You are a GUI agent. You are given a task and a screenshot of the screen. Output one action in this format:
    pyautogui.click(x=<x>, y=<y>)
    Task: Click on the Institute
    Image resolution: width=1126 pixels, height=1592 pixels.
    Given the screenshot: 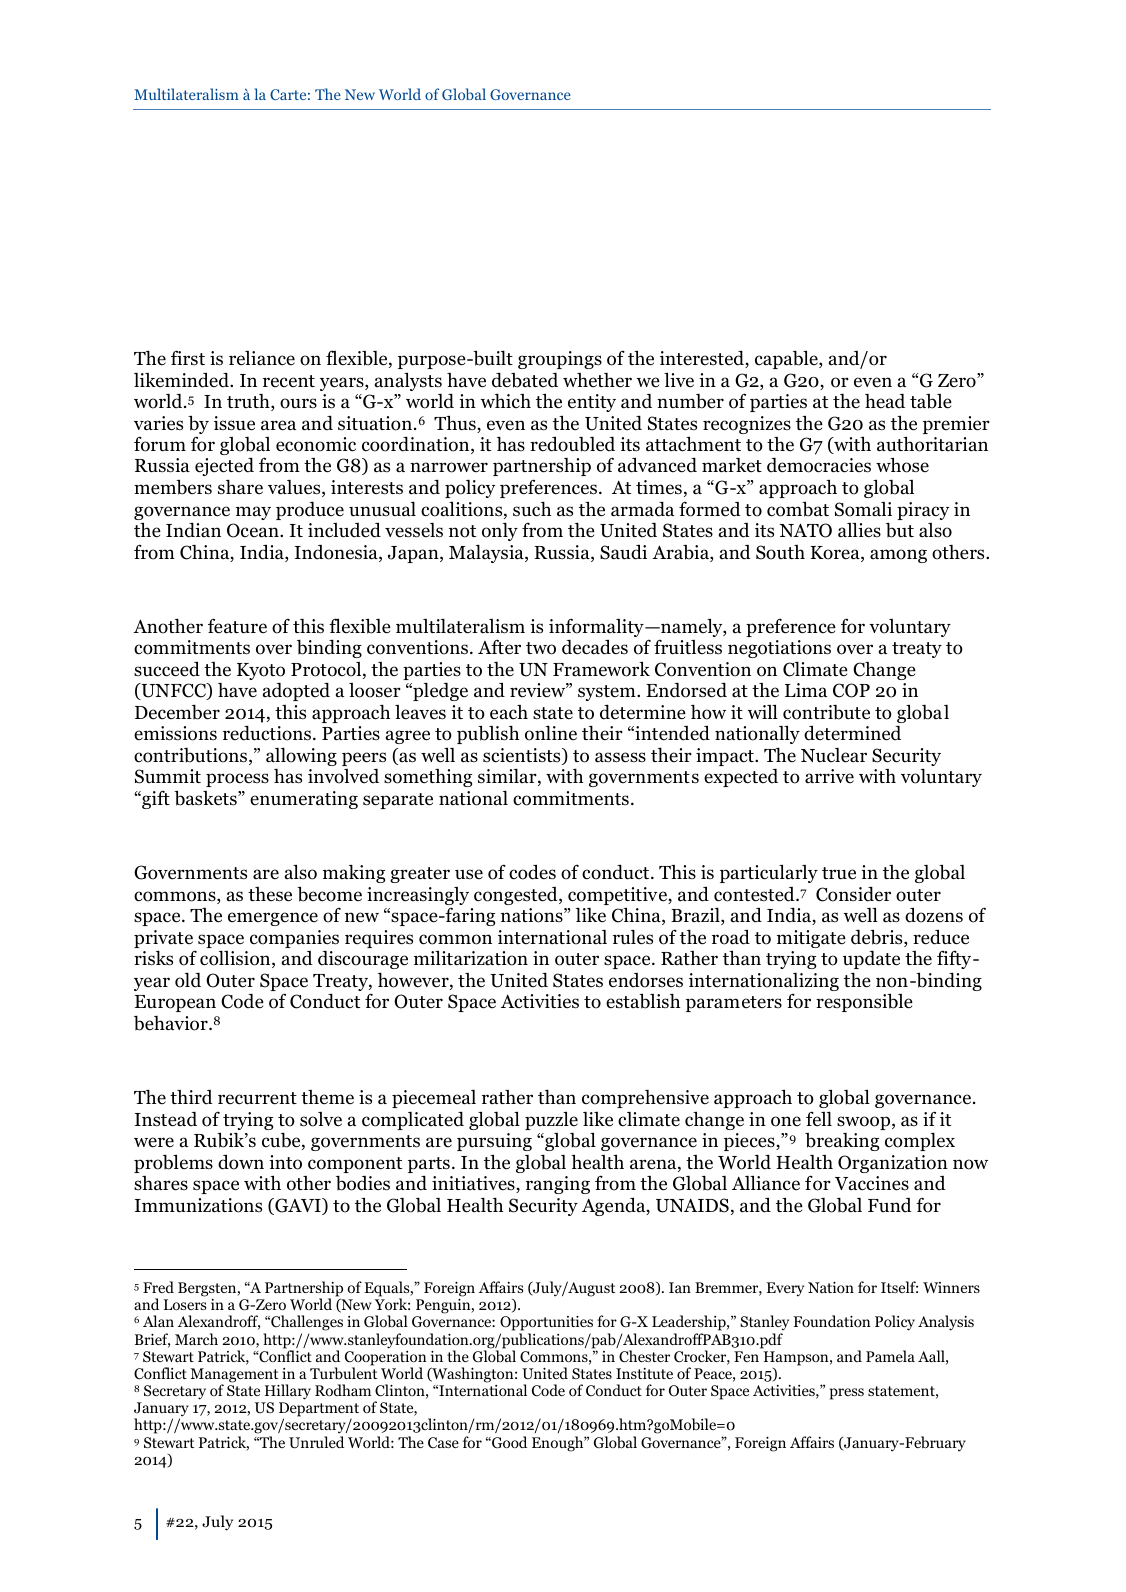 What is the action you would take?
    pyautogui.click(x=644, y=1373)
